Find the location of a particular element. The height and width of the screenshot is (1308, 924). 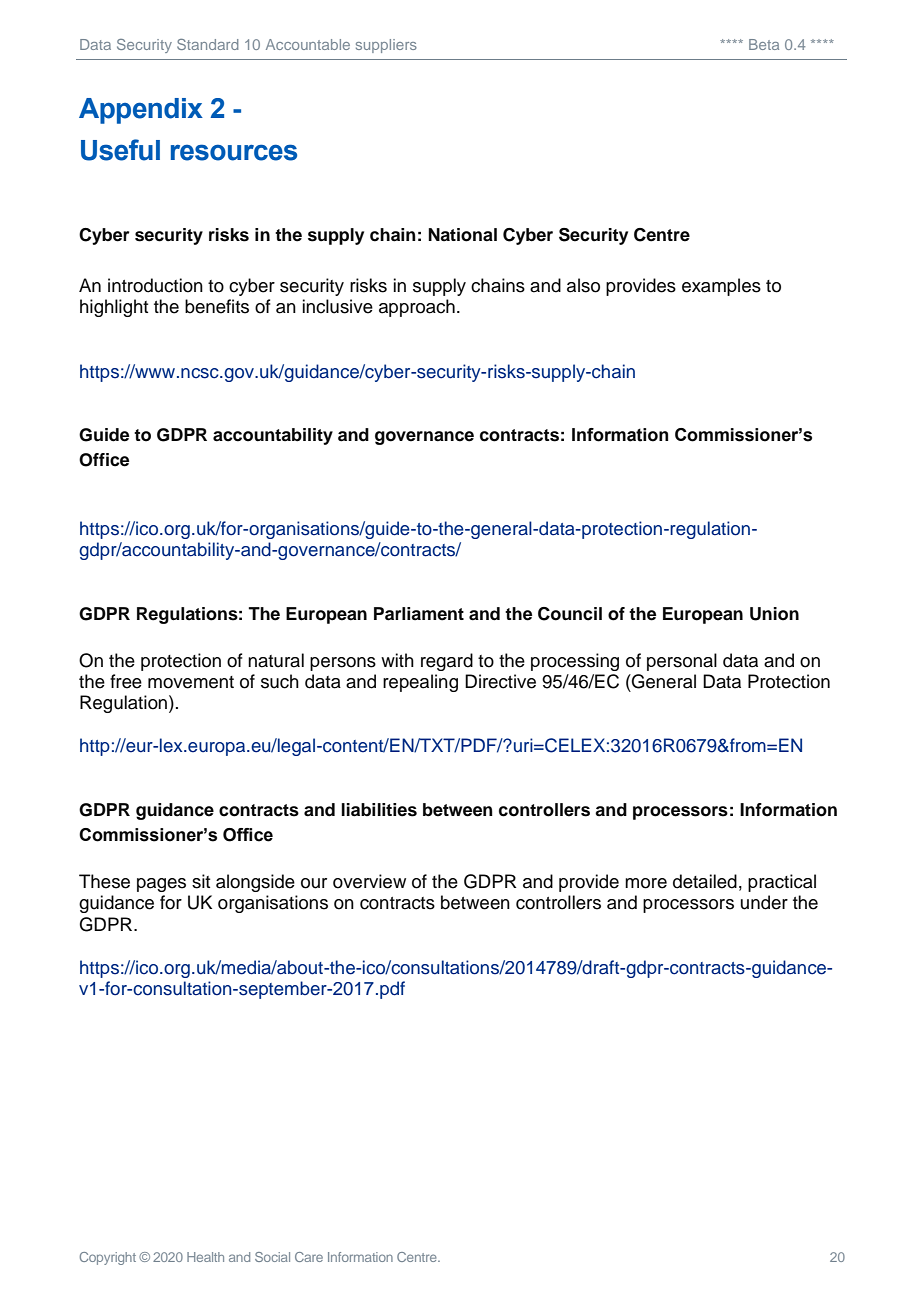

suppliers is located at coordinates (386, 46).
